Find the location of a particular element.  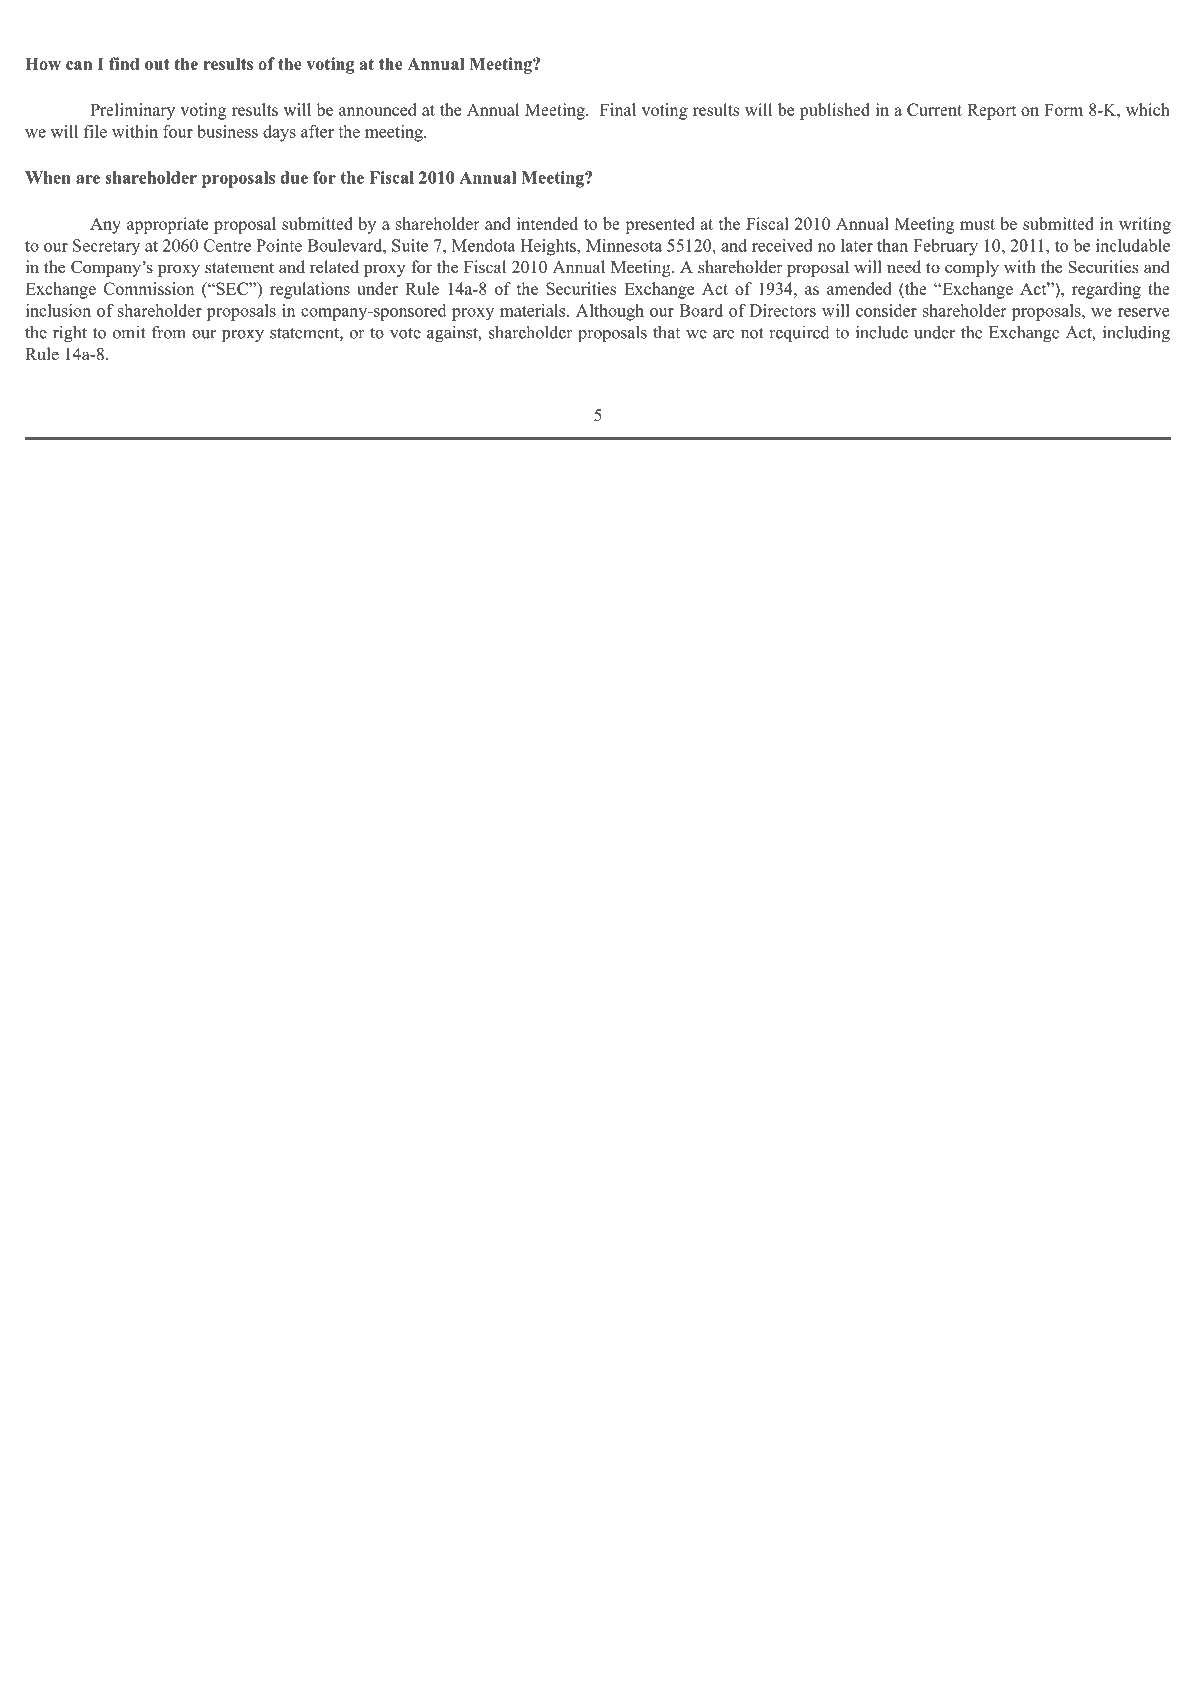

must is located at coordinates (977, 224).
